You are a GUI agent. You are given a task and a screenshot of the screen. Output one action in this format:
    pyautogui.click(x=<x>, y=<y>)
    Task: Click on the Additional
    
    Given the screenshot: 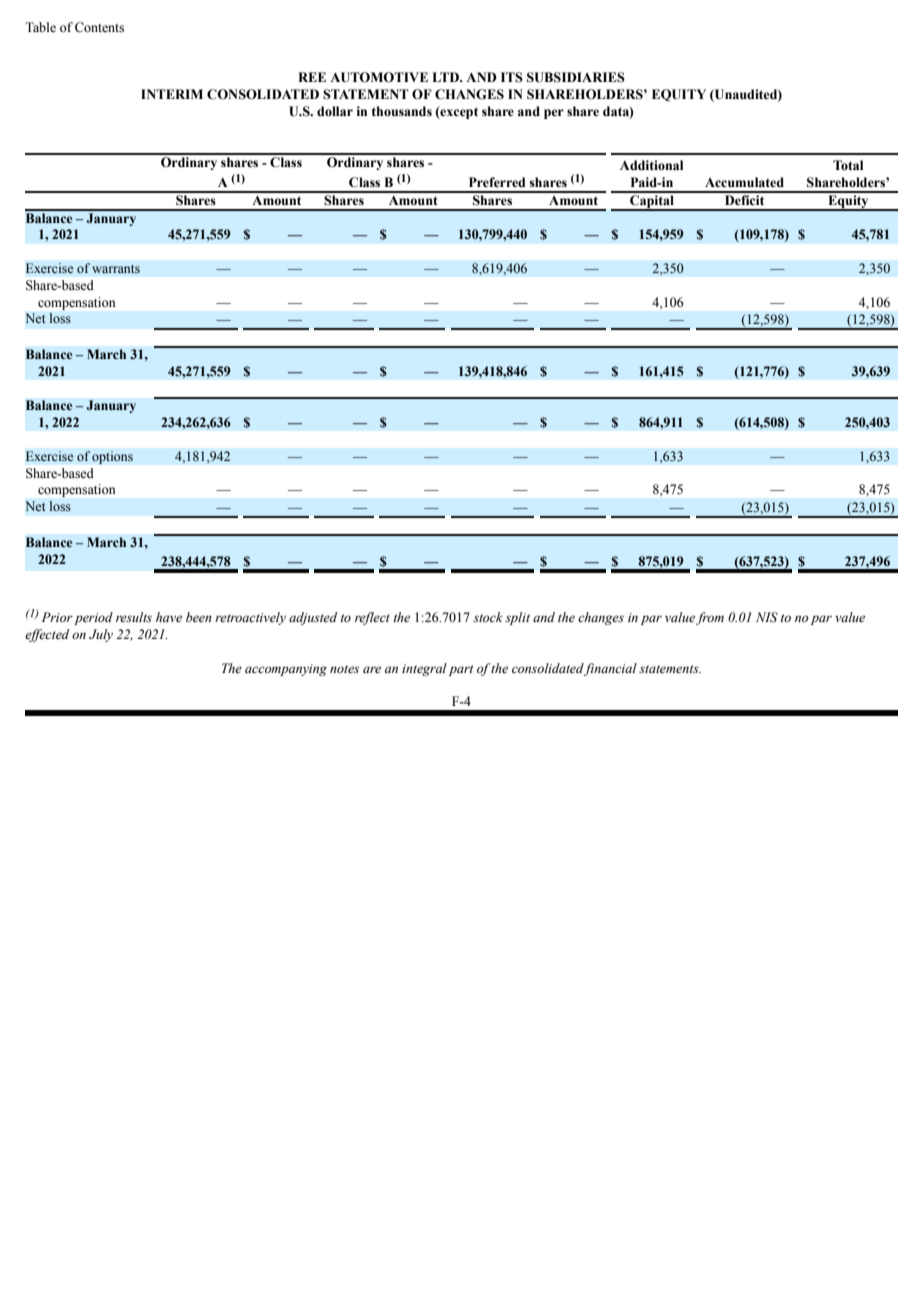 What is the action you would take?
    pyautogui.click(x=651, y=165)
